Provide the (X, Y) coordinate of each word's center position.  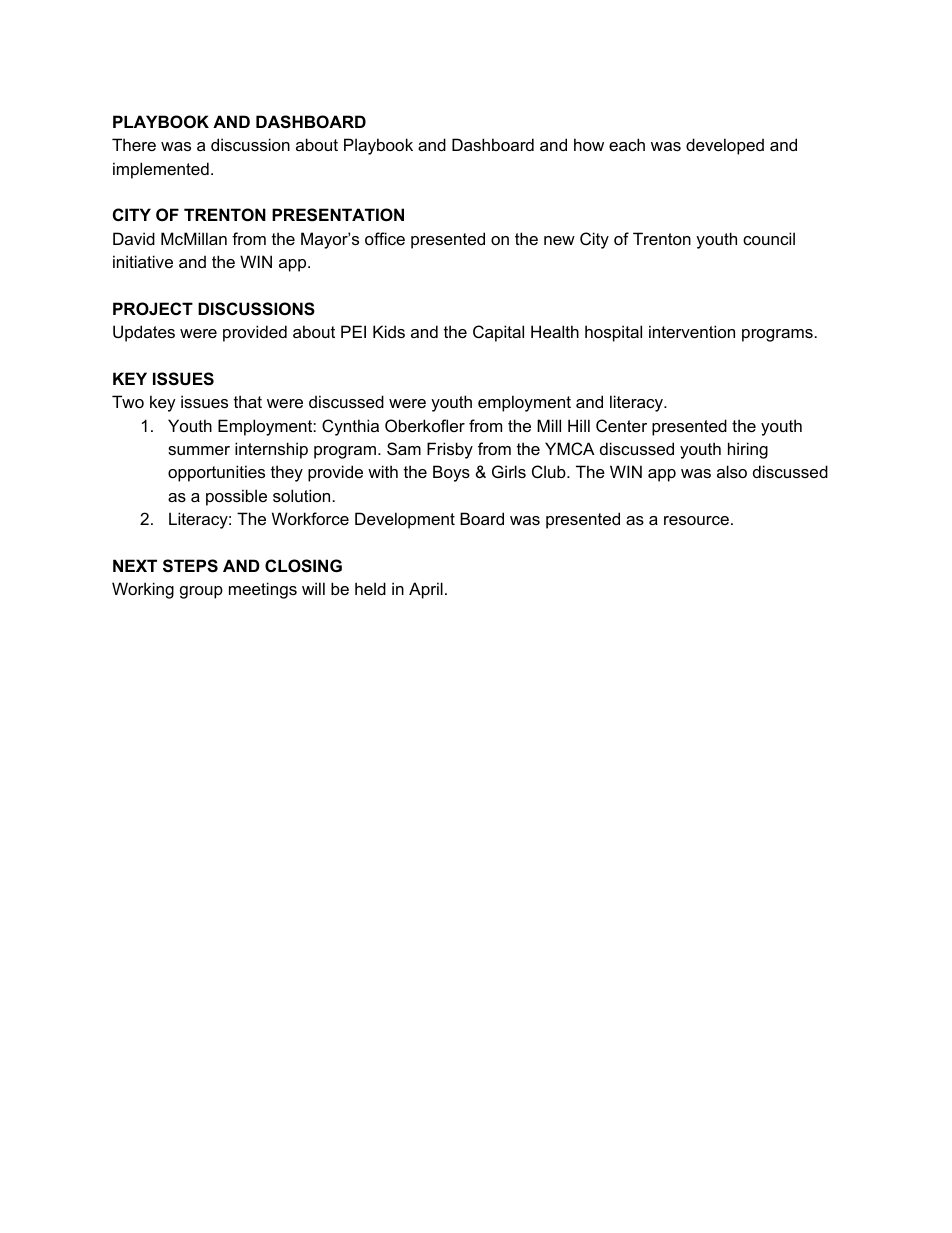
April (426, 590)
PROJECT (153, 308)
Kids (389, 331)
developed (725, 146)
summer (199, 450)
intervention (692, 331)
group (201, 592)
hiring (748, 450)
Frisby (450, 450)
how (589, 144)
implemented (161, 170)
